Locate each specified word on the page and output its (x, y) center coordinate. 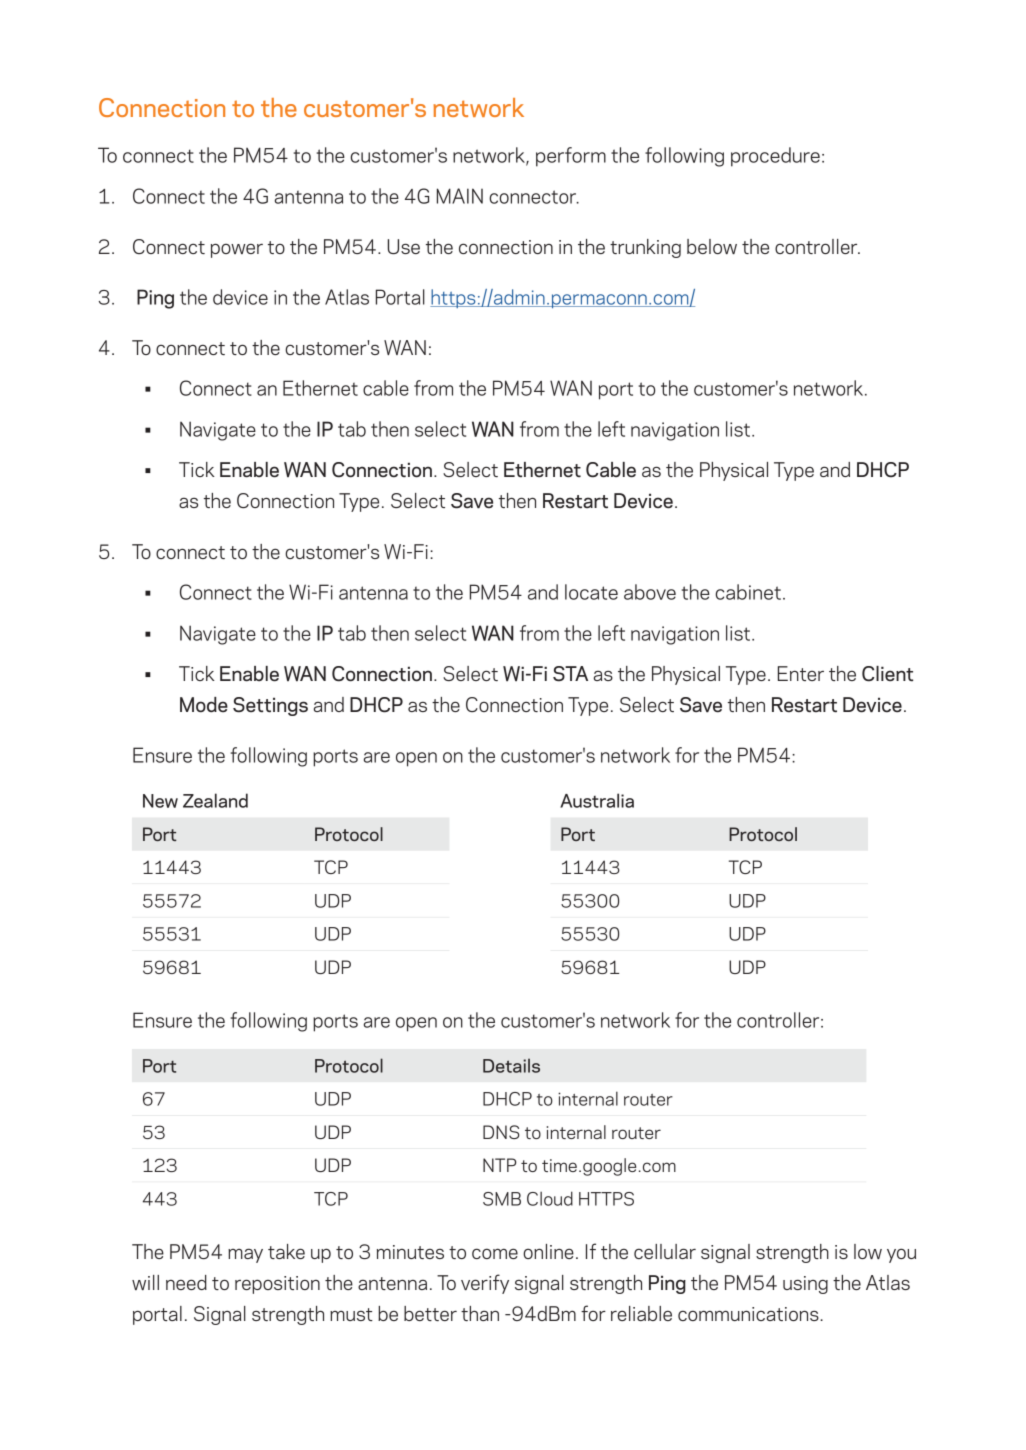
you (901, 1255)
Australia (597, 800)
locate (591, 592)
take (286, 1251)
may (245, 1255)
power (237, 250)
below (712, 246)
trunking (645, 248)
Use (403, 246)
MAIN (460, 196)
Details (511, 1065)
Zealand (215, 800)
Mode (204, 704)
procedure (775, 157)
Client (887, 674)
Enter (801, 673)
